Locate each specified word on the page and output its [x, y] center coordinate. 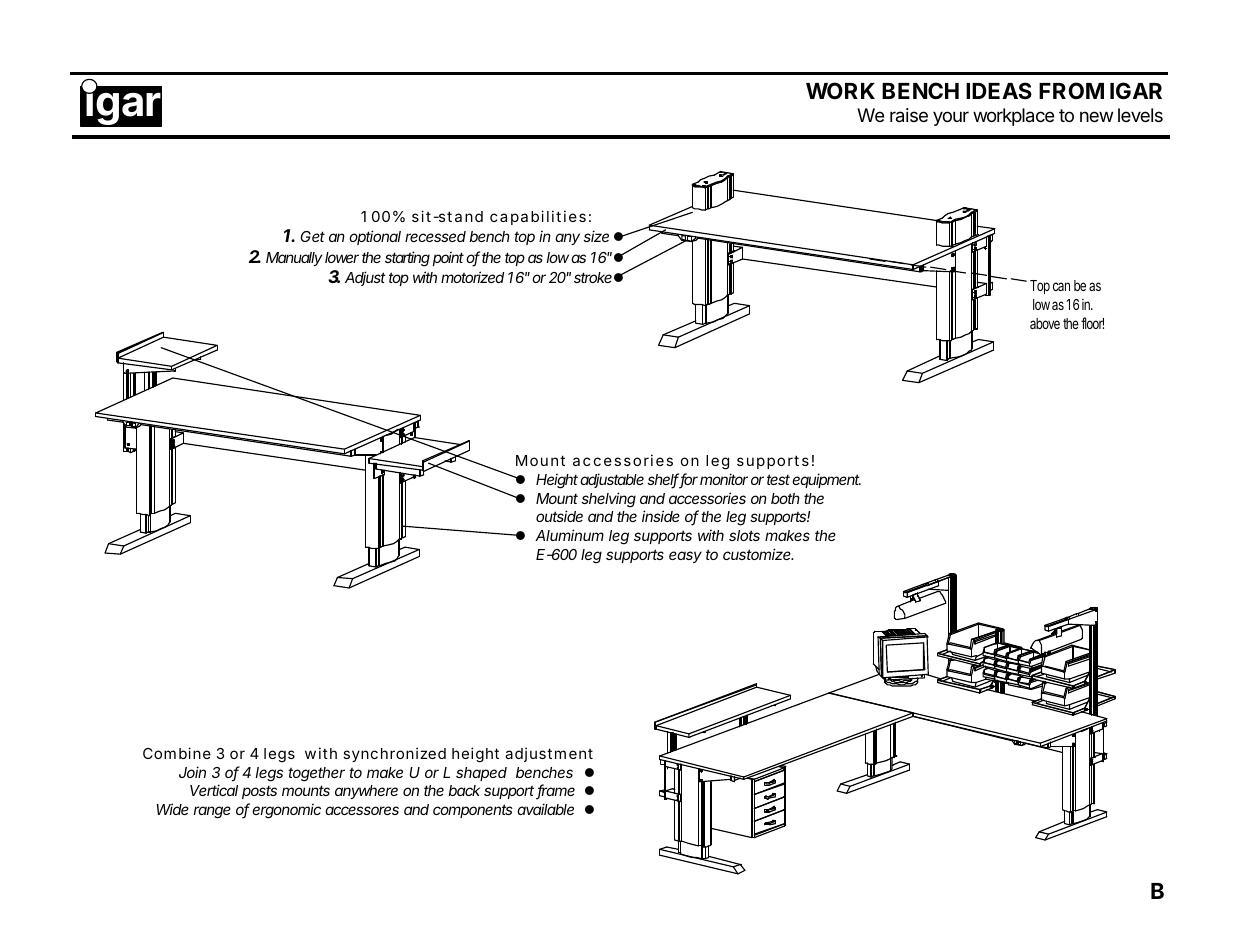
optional [375, 237]
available [545, 809]
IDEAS [999, 90]
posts [259, 792]
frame [555, 792]
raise [909, 115]
